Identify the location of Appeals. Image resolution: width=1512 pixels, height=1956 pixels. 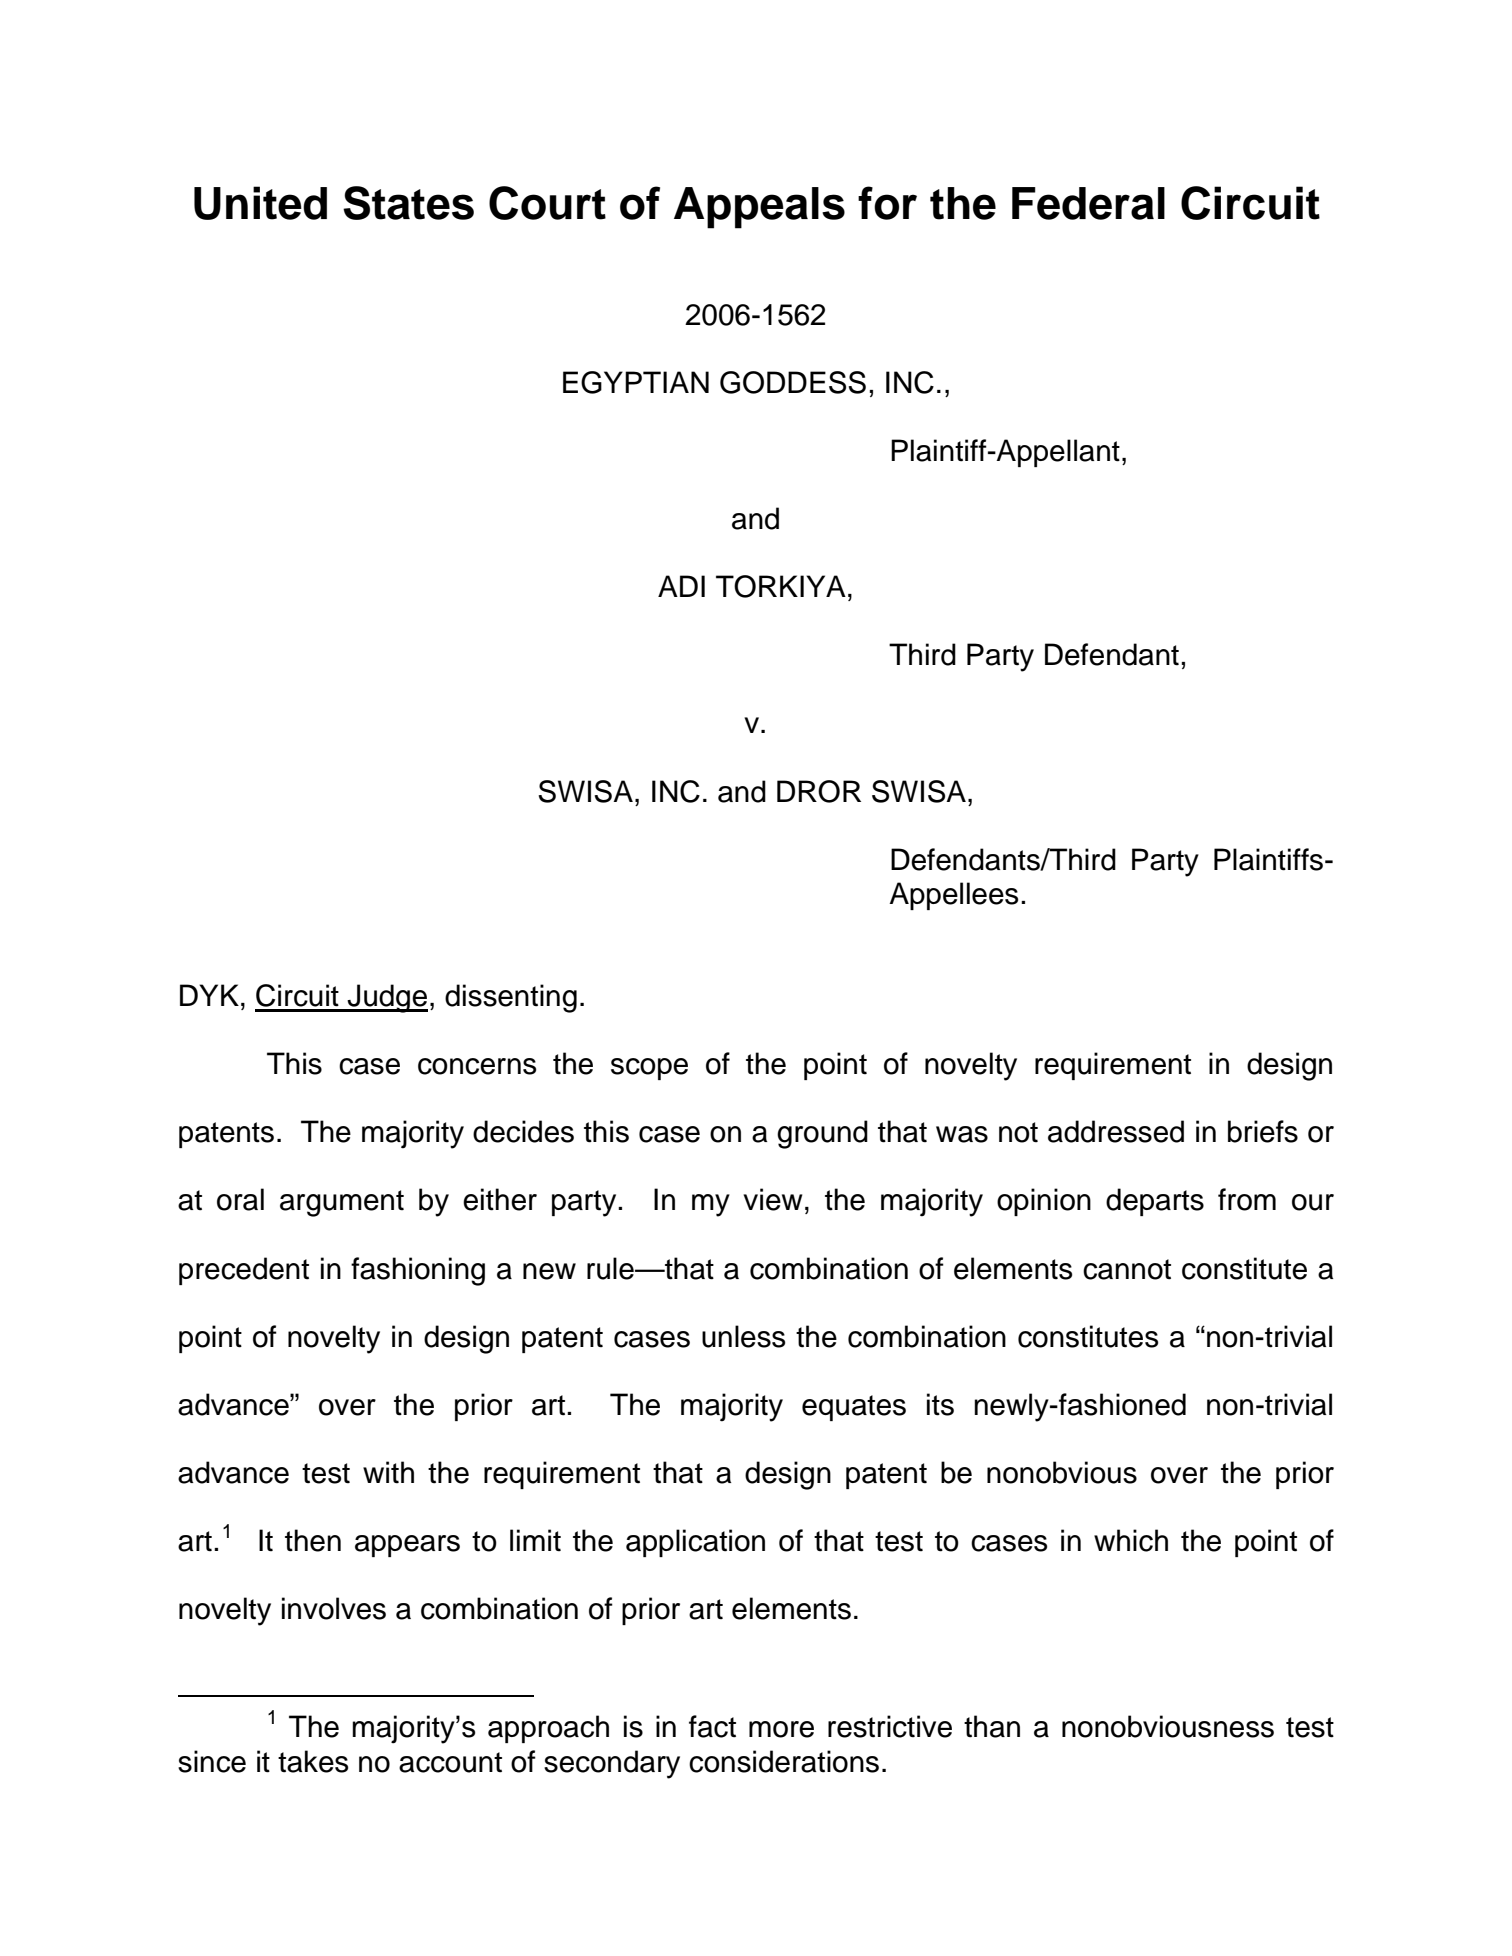
(759, 208).
